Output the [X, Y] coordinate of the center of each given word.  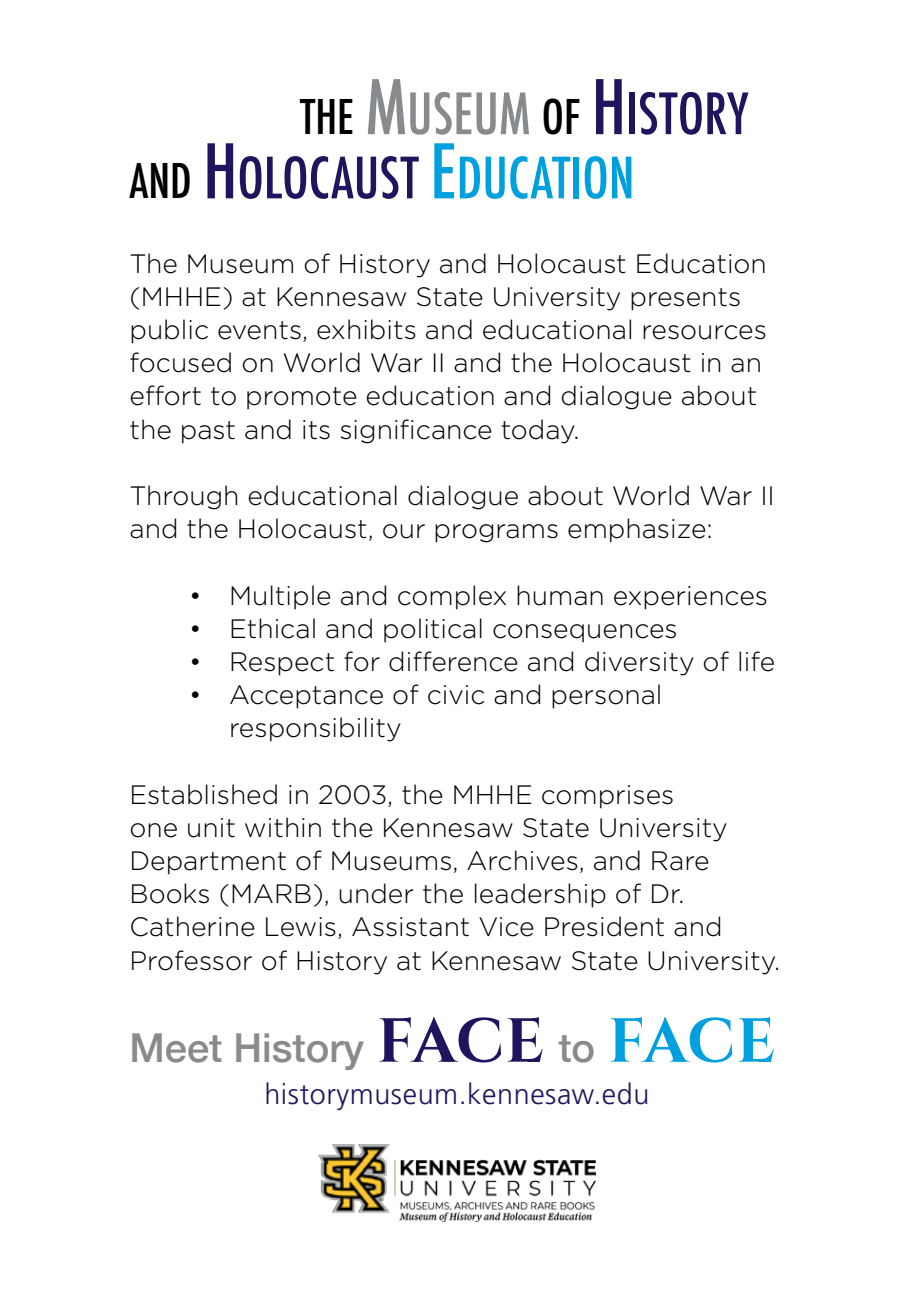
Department [209, 863]
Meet [177, 1048]
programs [496, 533]
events [259, 330]
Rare [680, 861]
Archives [522, 860]
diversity [639, 663]
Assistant [410, 927]
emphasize [637, 530]
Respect [282, 664]
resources [704, 332]
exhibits [366, 329]
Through [183, 497]
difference [453, 661]
